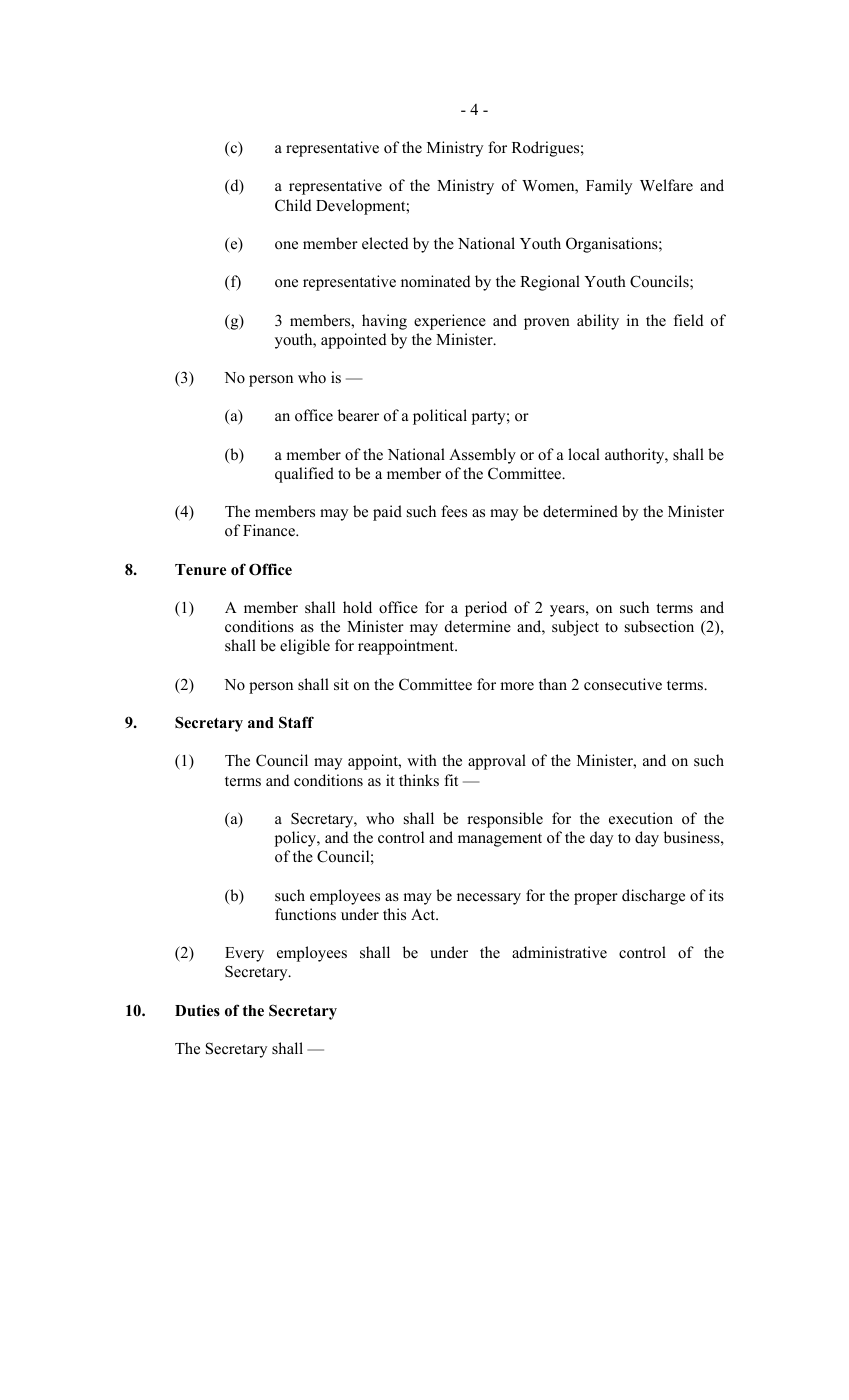 The image size is (849, 1400). Describe the element at coordinates (385, 243) in the document. I see `elected` at that location.
